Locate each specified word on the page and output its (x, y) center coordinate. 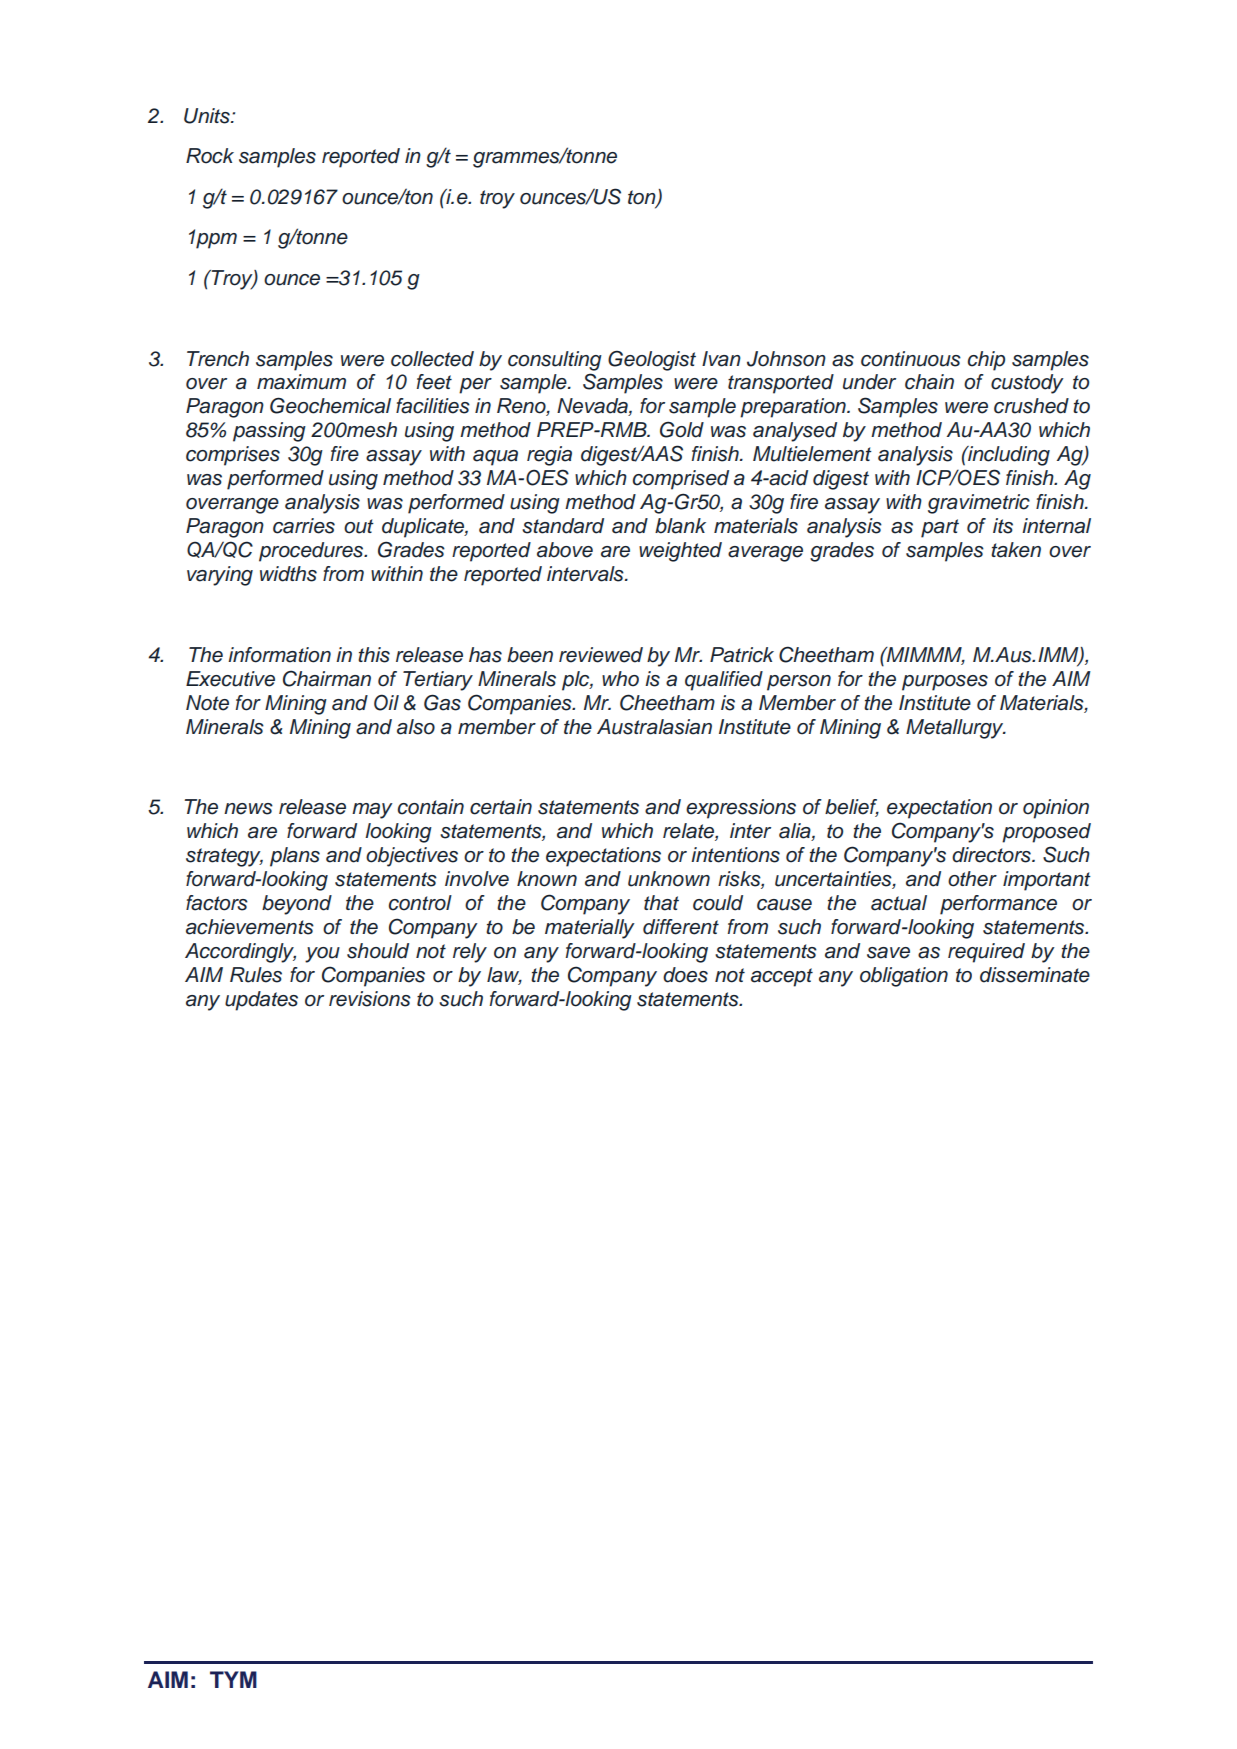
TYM (233, 1679)
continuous (911, 359)
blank (680, 526)
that (661, 903)
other (972, 879)
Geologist (652, 361)
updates (261, 1001)
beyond (297, 905)
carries (304, 526)
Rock (210, 156)
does (685, 975)
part (940, 528)
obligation (904, 977)
